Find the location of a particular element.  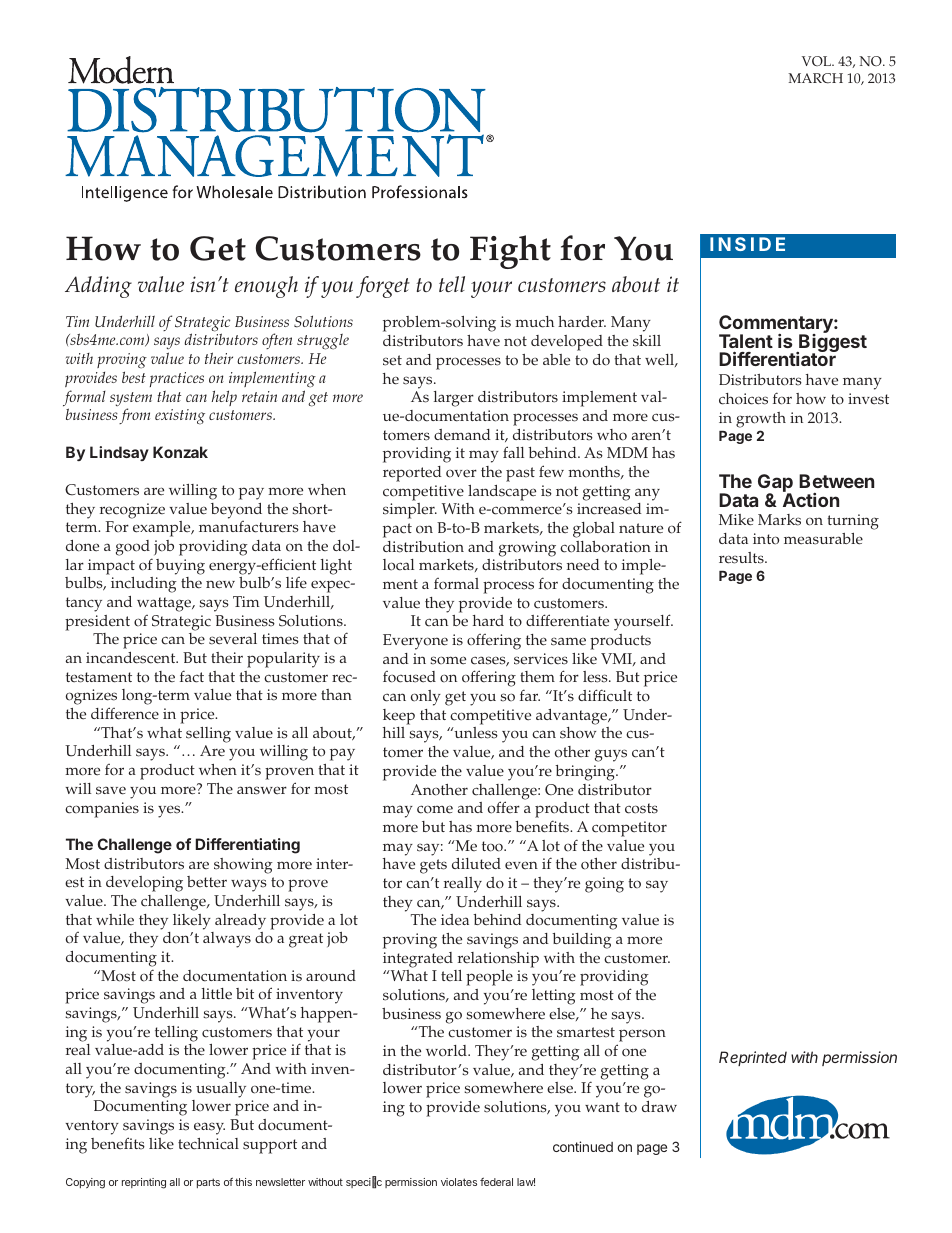

Fight is located at coordinates (510, 252).
